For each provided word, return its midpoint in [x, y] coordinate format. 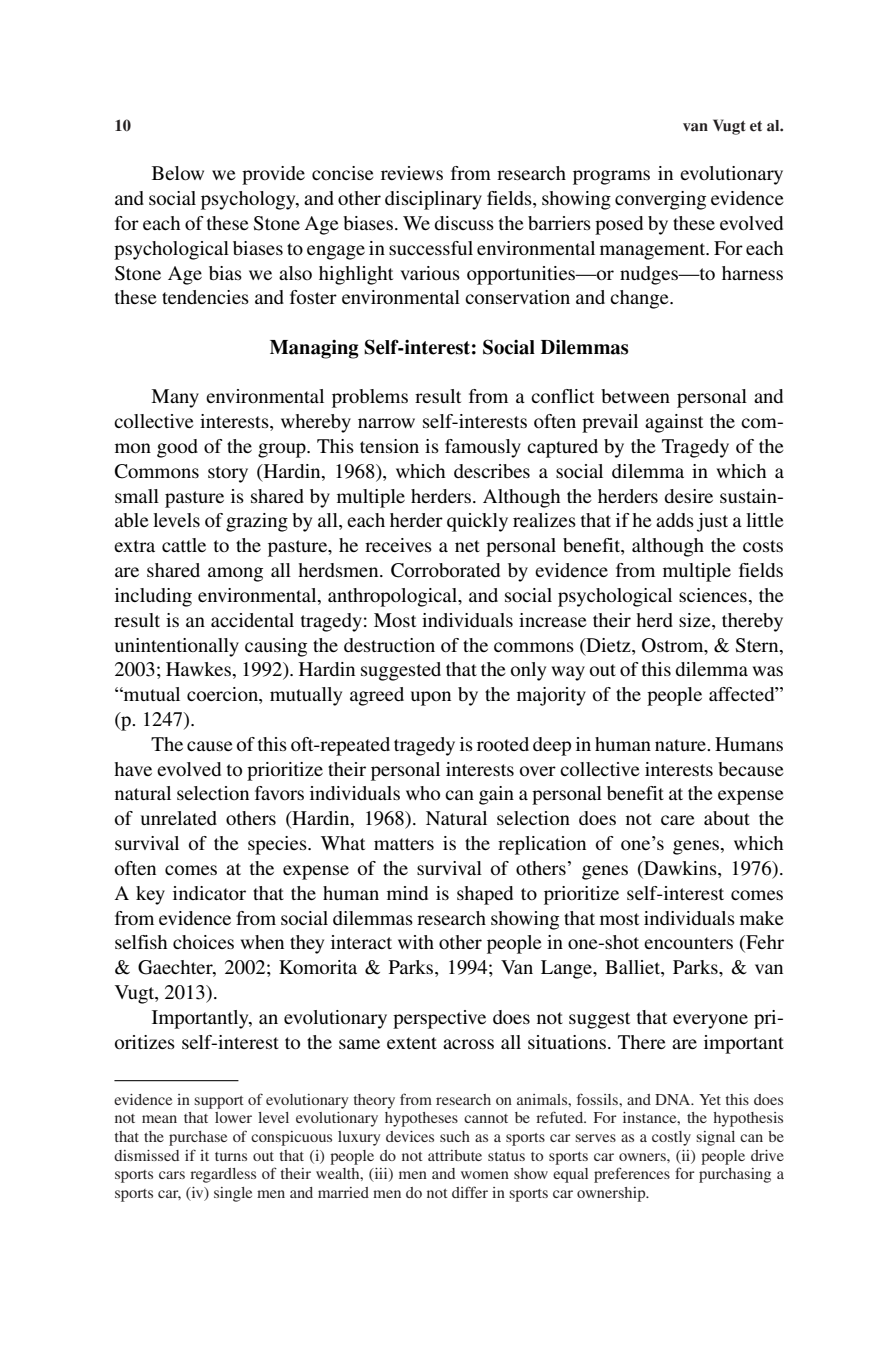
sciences [713, 595]
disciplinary [433, 200]
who [423, 793]
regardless [223, 1175]
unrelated [179, 818]
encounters [688, 943]
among [235, 574]
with [416, 942]
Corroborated [445, 570]
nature [681, 745]
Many [175, 398]
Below [178, 173]
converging [660, 200]
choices [203, 942]
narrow [386, 423]
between [635, 396]
